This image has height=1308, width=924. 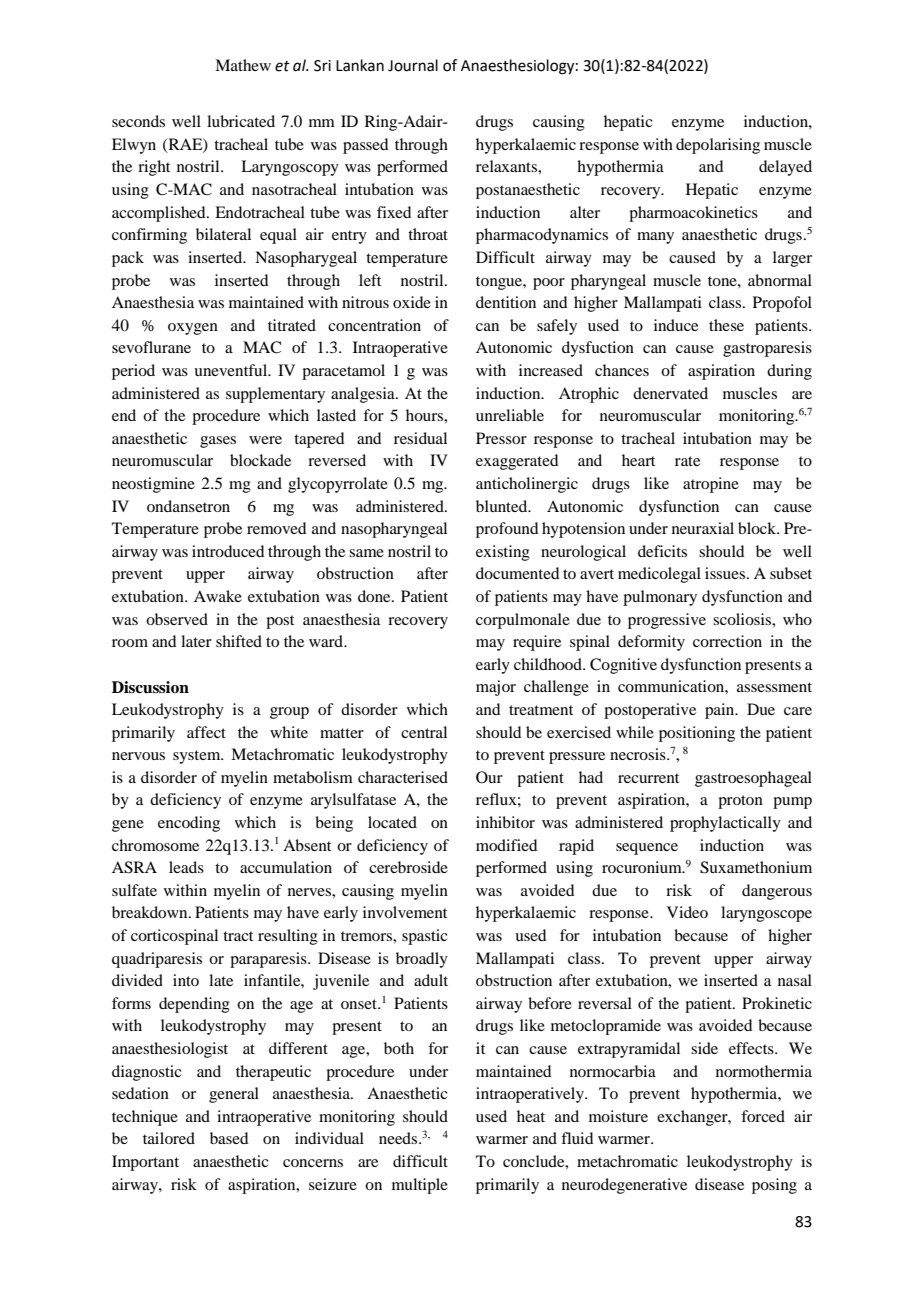 What do you see at coordinates (785, 168) in the image?
I see `delayed` at bounding box center [785, 168].
